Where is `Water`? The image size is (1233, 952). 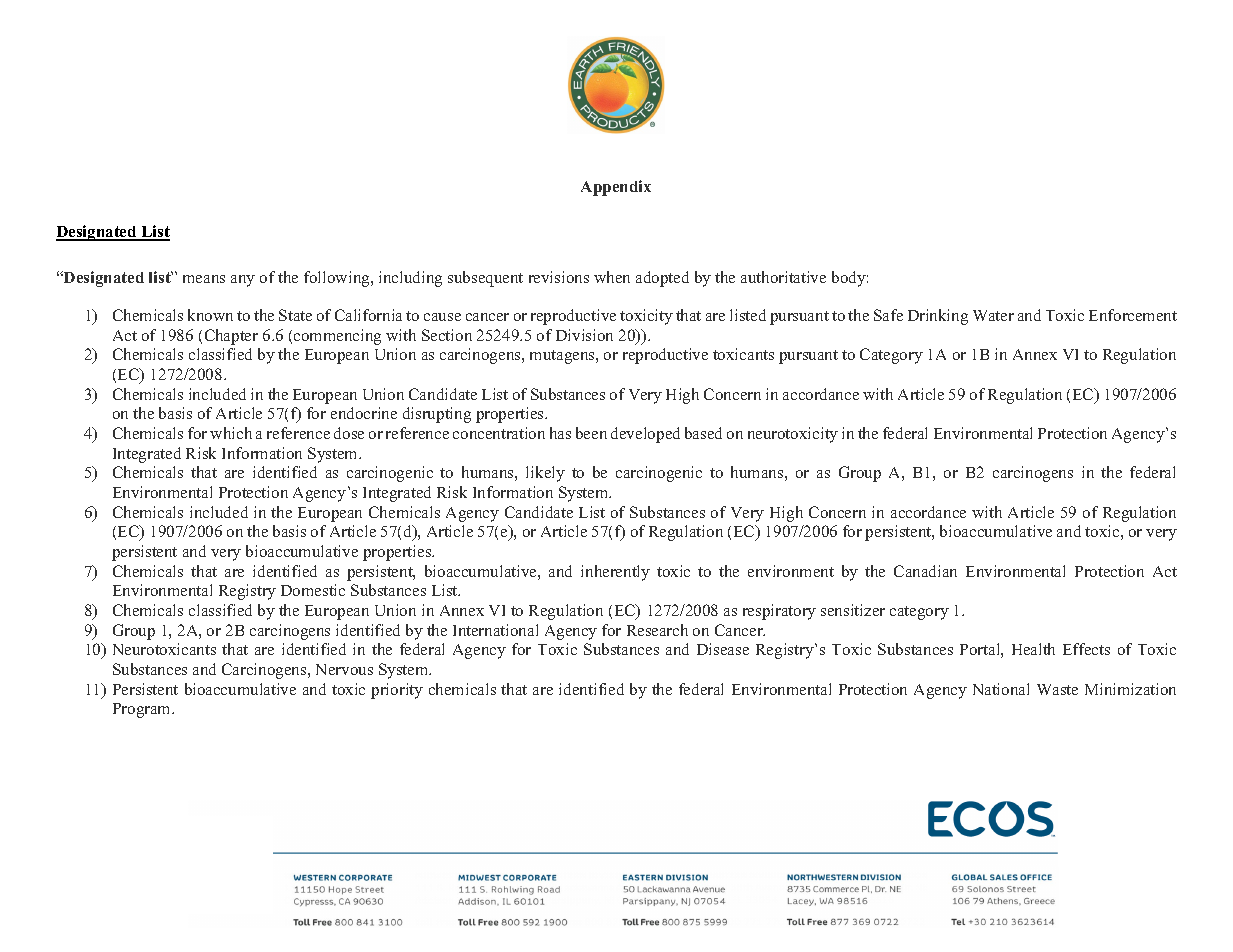
Water is located at coordinates (993, 315).
